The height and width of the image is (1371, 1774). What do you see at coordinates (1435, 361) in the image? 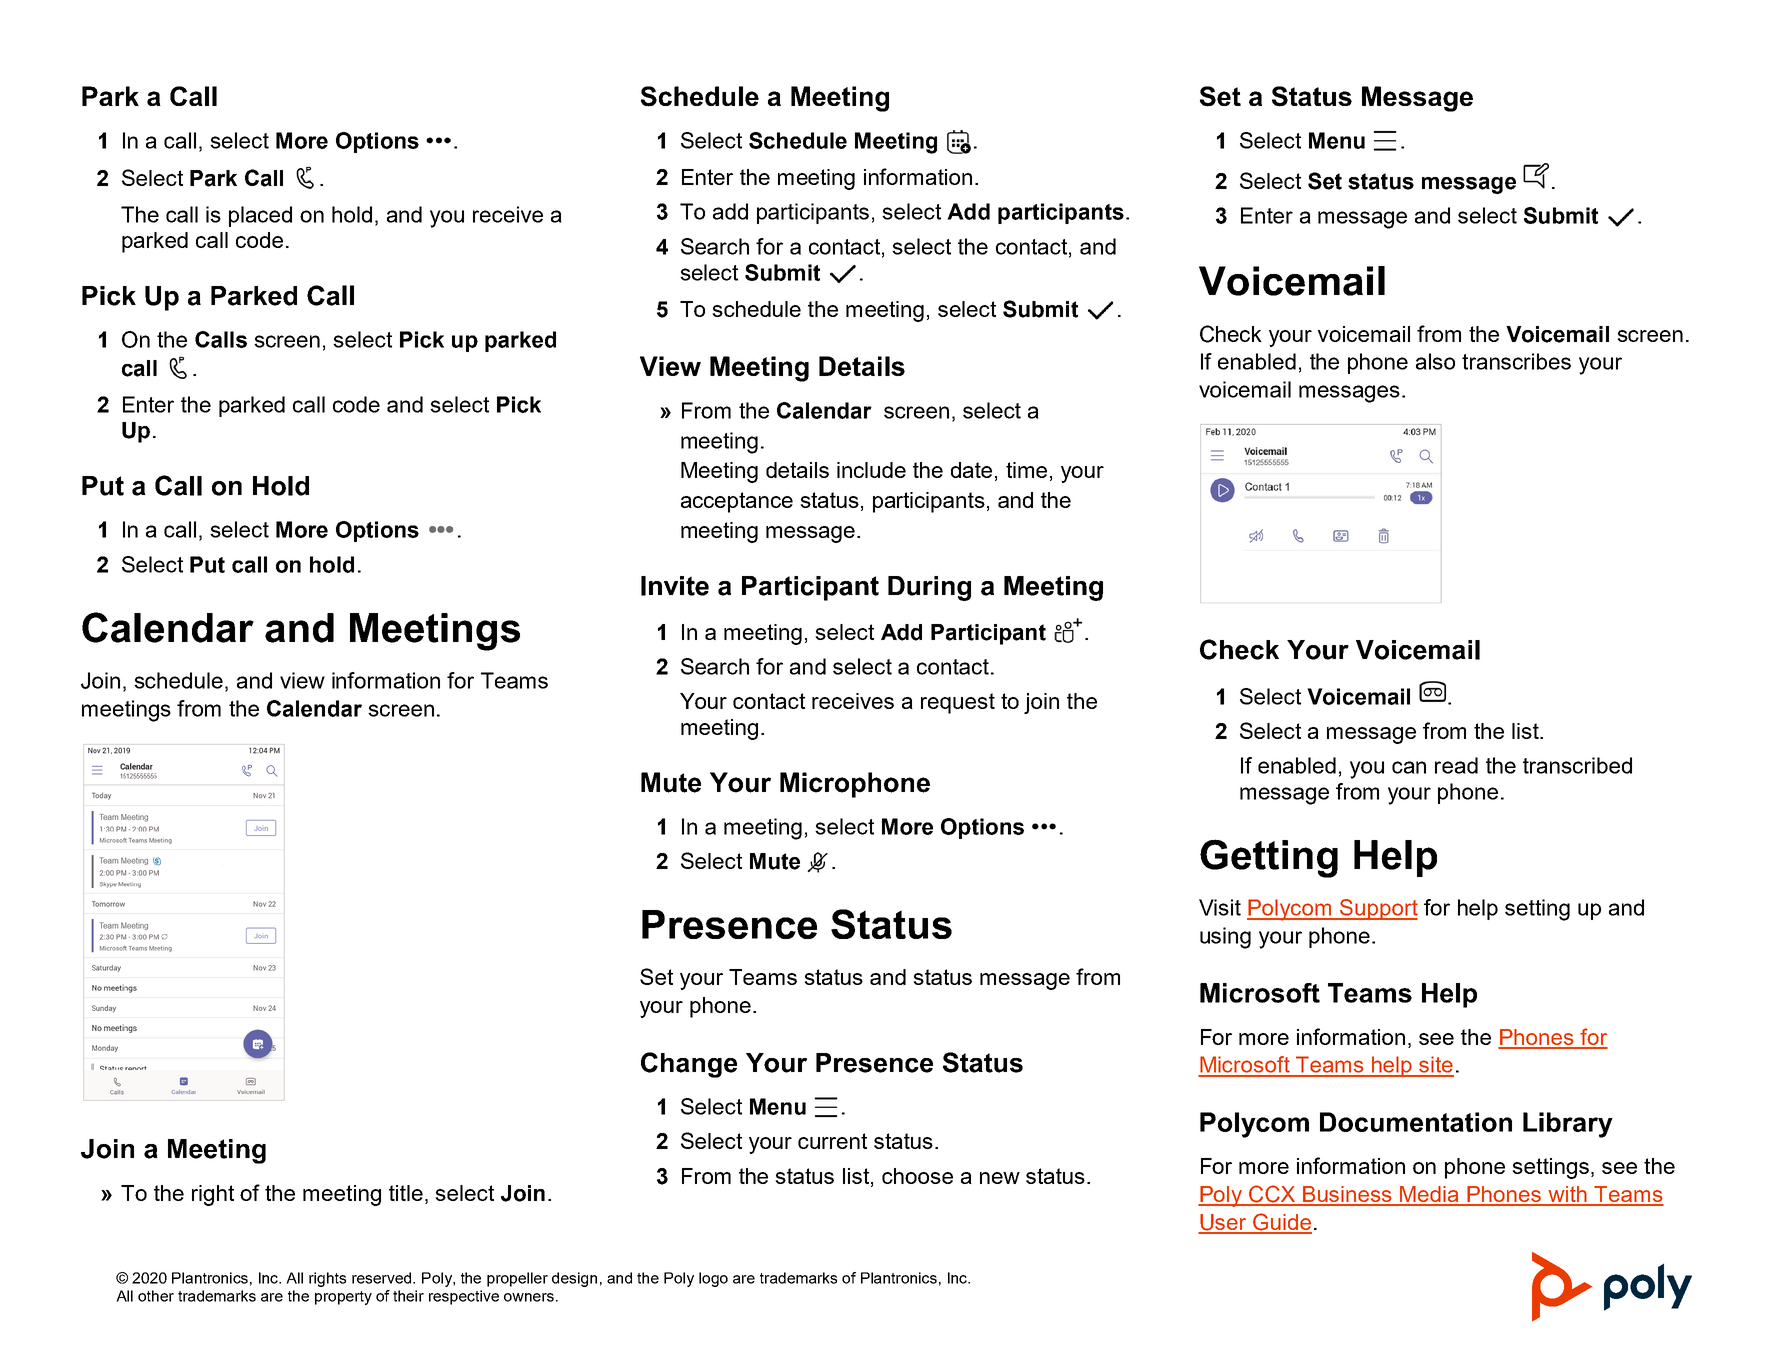
I see `also` at bounding box center [1435, 361].
